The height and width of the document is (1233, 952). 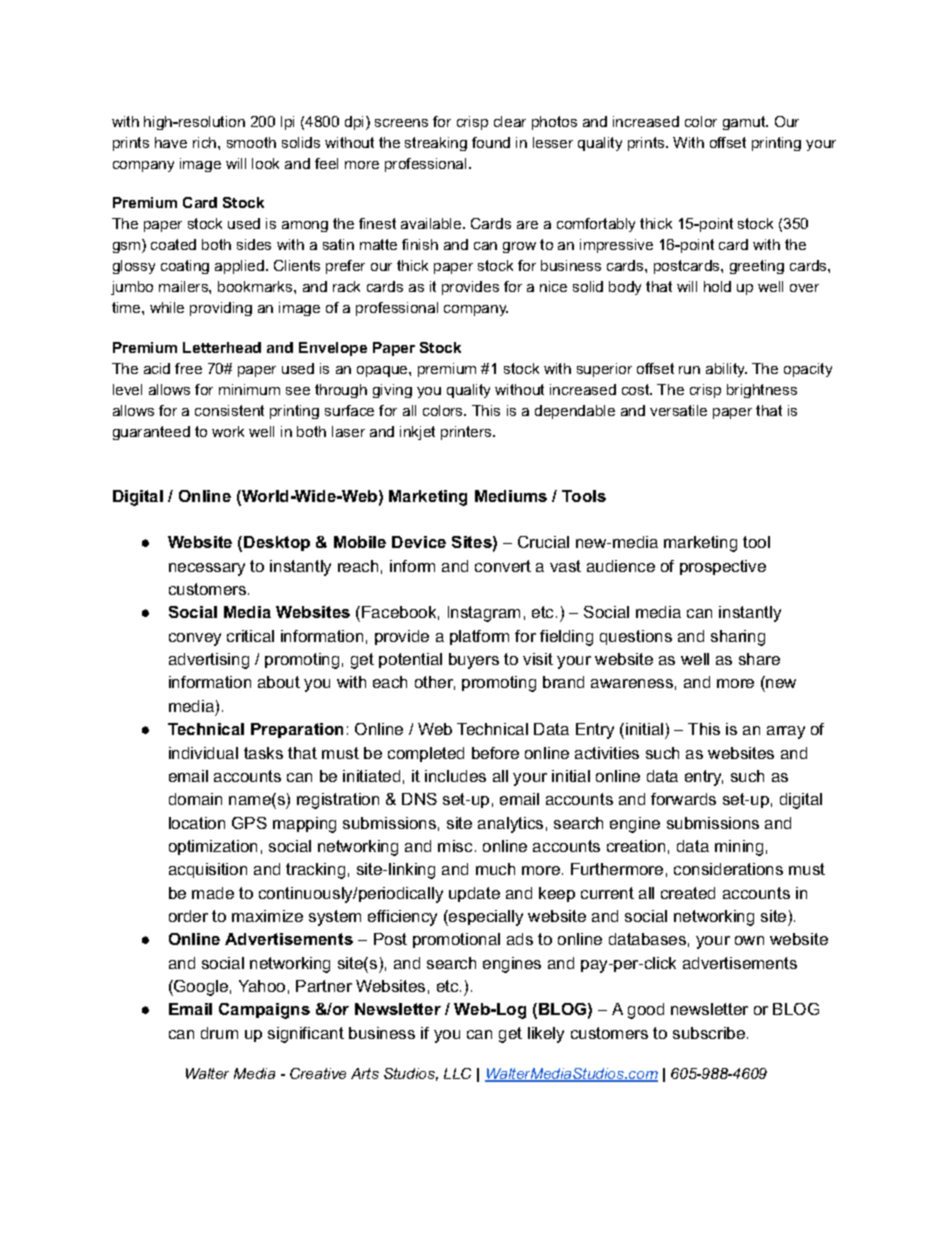 What do you see at coordinates (726, 370) in the document?
I see `ability` at bounding box center [726, 370].
